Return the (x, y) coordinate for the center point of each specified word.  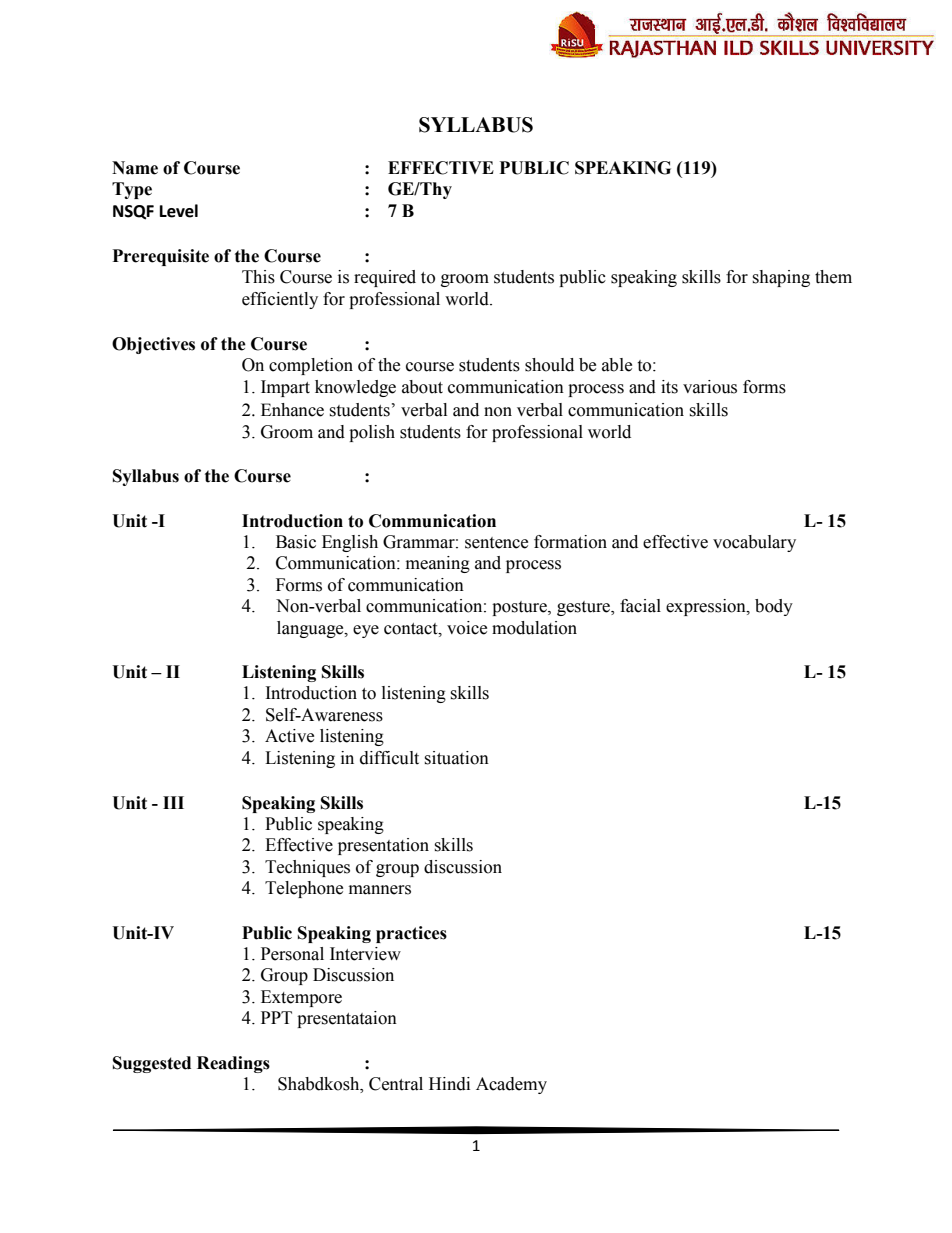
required (385, 278)
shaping (781, 278)
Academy (511, 1085)
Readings (233, 1064)
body (774, 607)
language (311, 629)
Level (179, 211)
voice (467, 628)
